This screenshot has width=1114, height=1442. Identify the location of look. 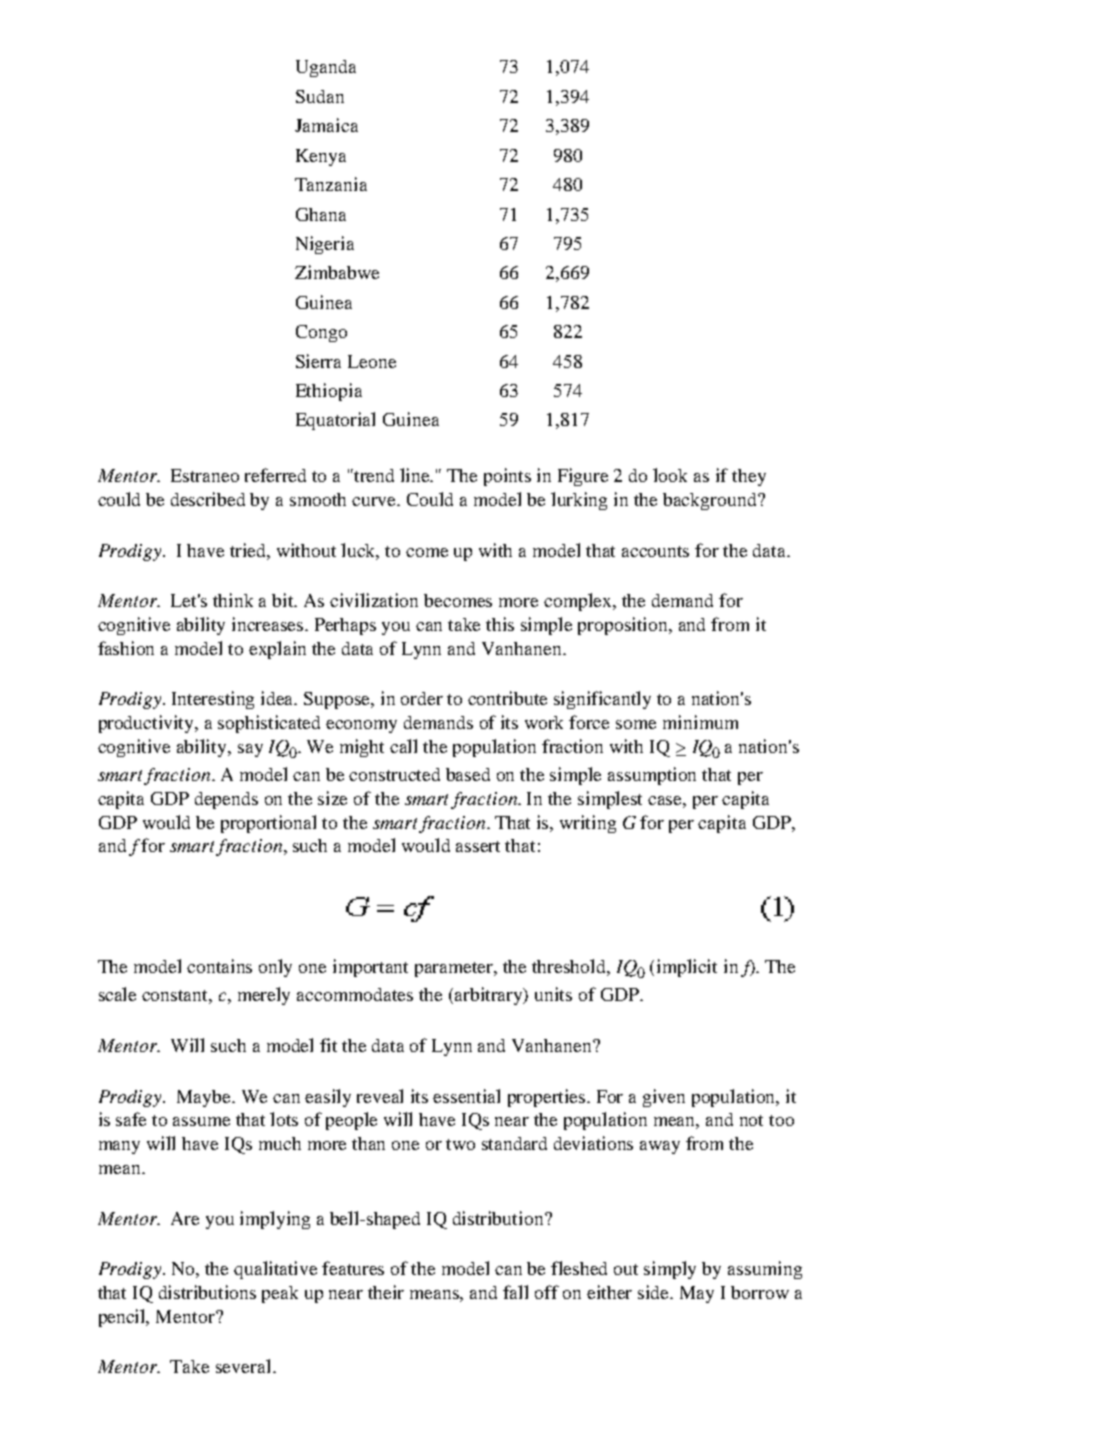
(670, 475).
